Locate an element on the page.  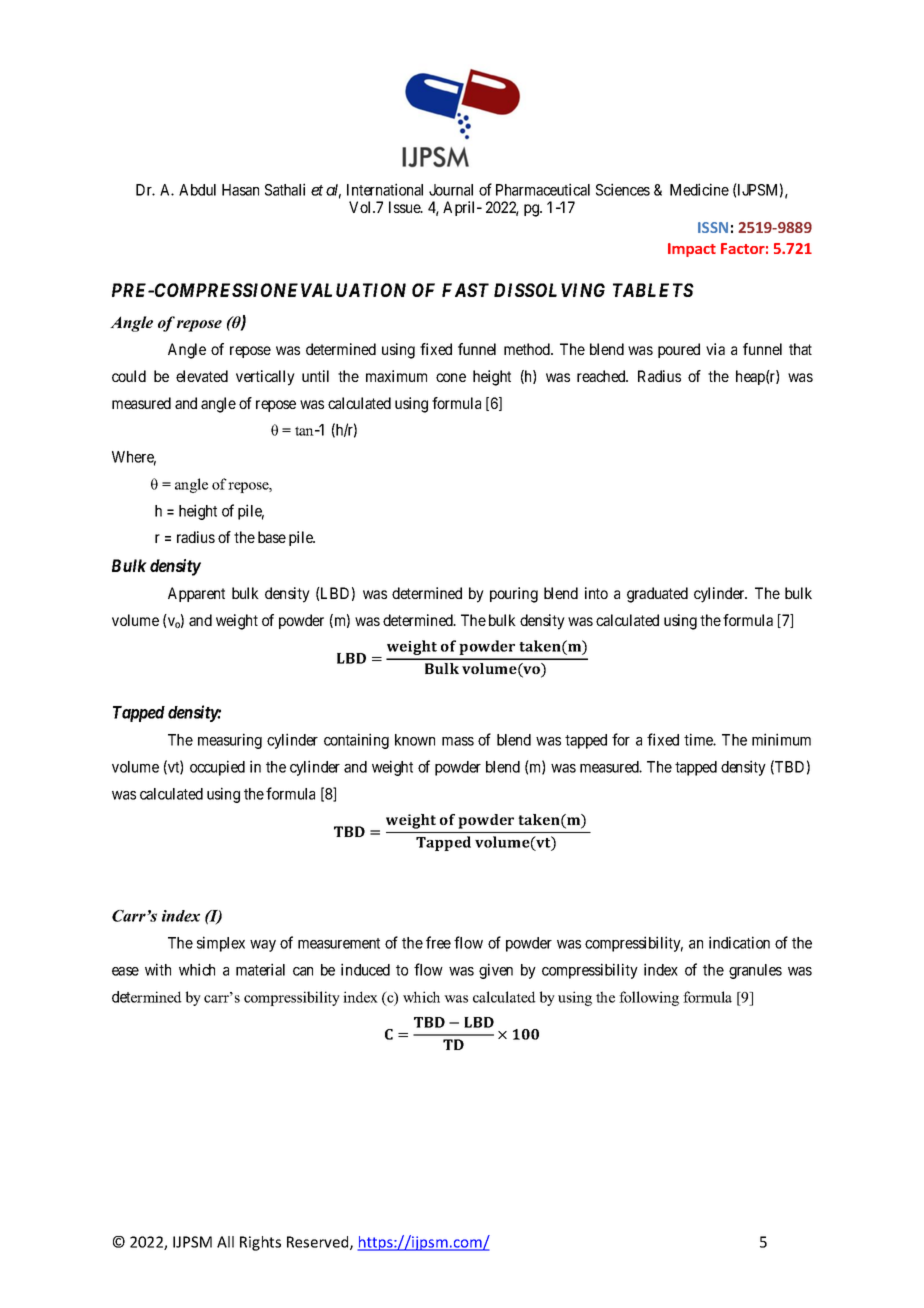
ISSN is located at coordinates (713, 227).
